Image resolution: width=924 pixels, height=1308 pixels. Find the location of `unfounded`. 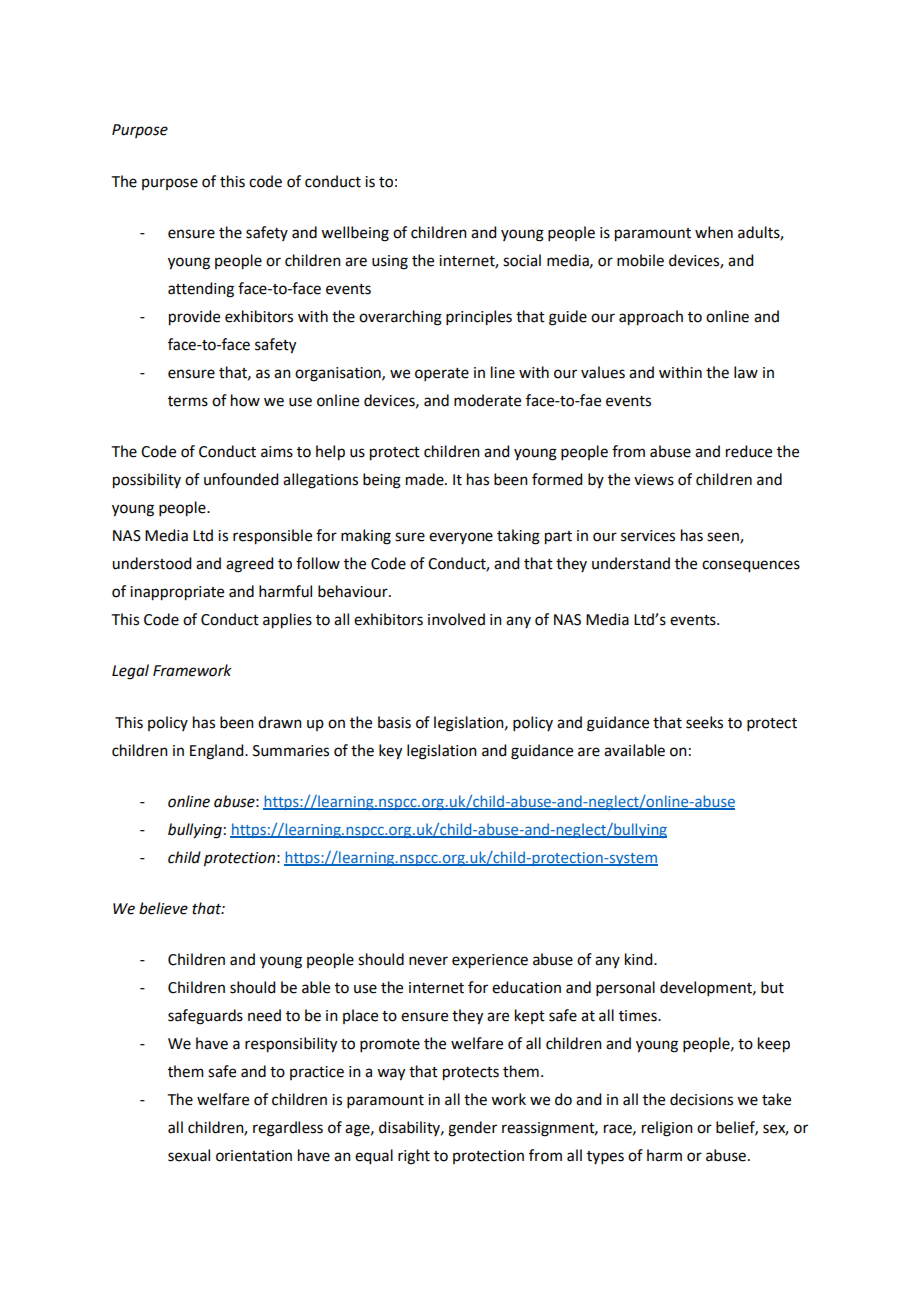

unfounded is located at coordinates (241, 479).
